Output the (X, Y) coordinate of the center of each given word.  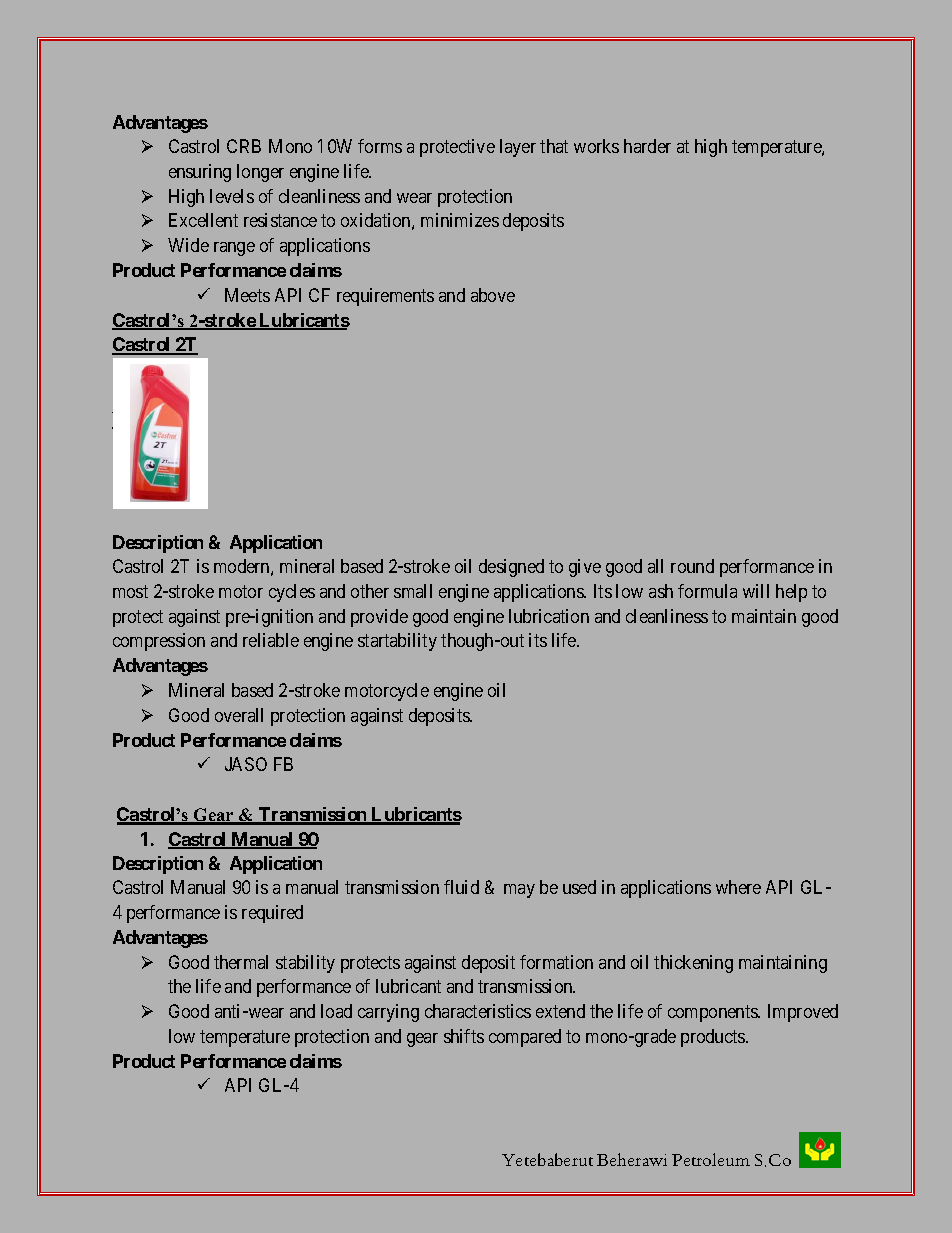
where (738, 887)
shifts (464, 1036)
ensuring (200, 173)
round (692, 566)
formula (707, 591)
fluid (461, 887)
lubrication (549, 616)
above (493, 295)
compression (159, 642)
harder (647, 146)
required (272, 914)
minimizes (460, 220)
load (336, 1011)
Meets (247, 295)
